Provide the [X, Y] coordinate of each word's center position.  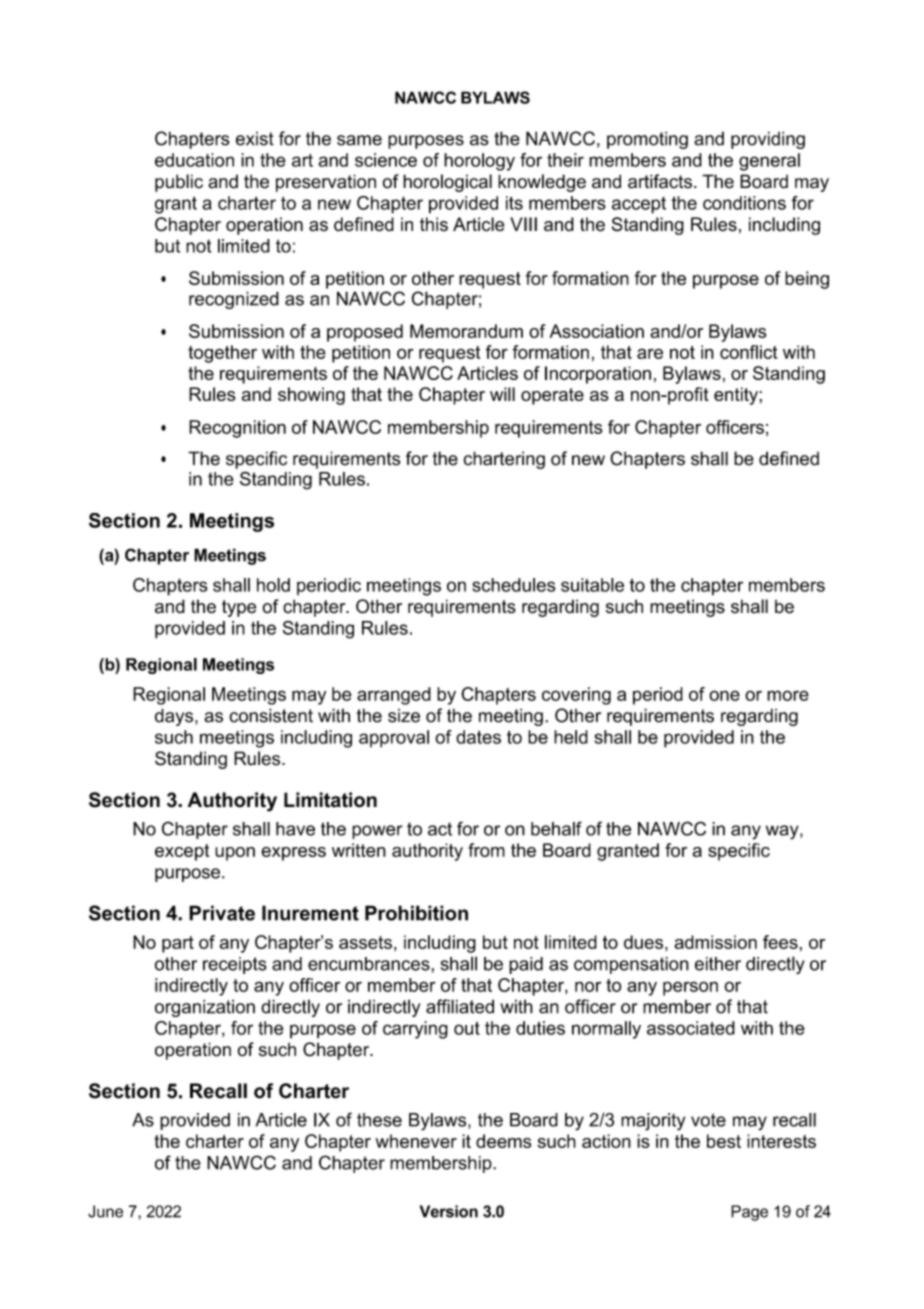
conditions [744, 203]
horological [447, 183]
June [105, 1211]
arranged [394, 696]
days [175, 717]
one [724, 695]
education [194, 160]
